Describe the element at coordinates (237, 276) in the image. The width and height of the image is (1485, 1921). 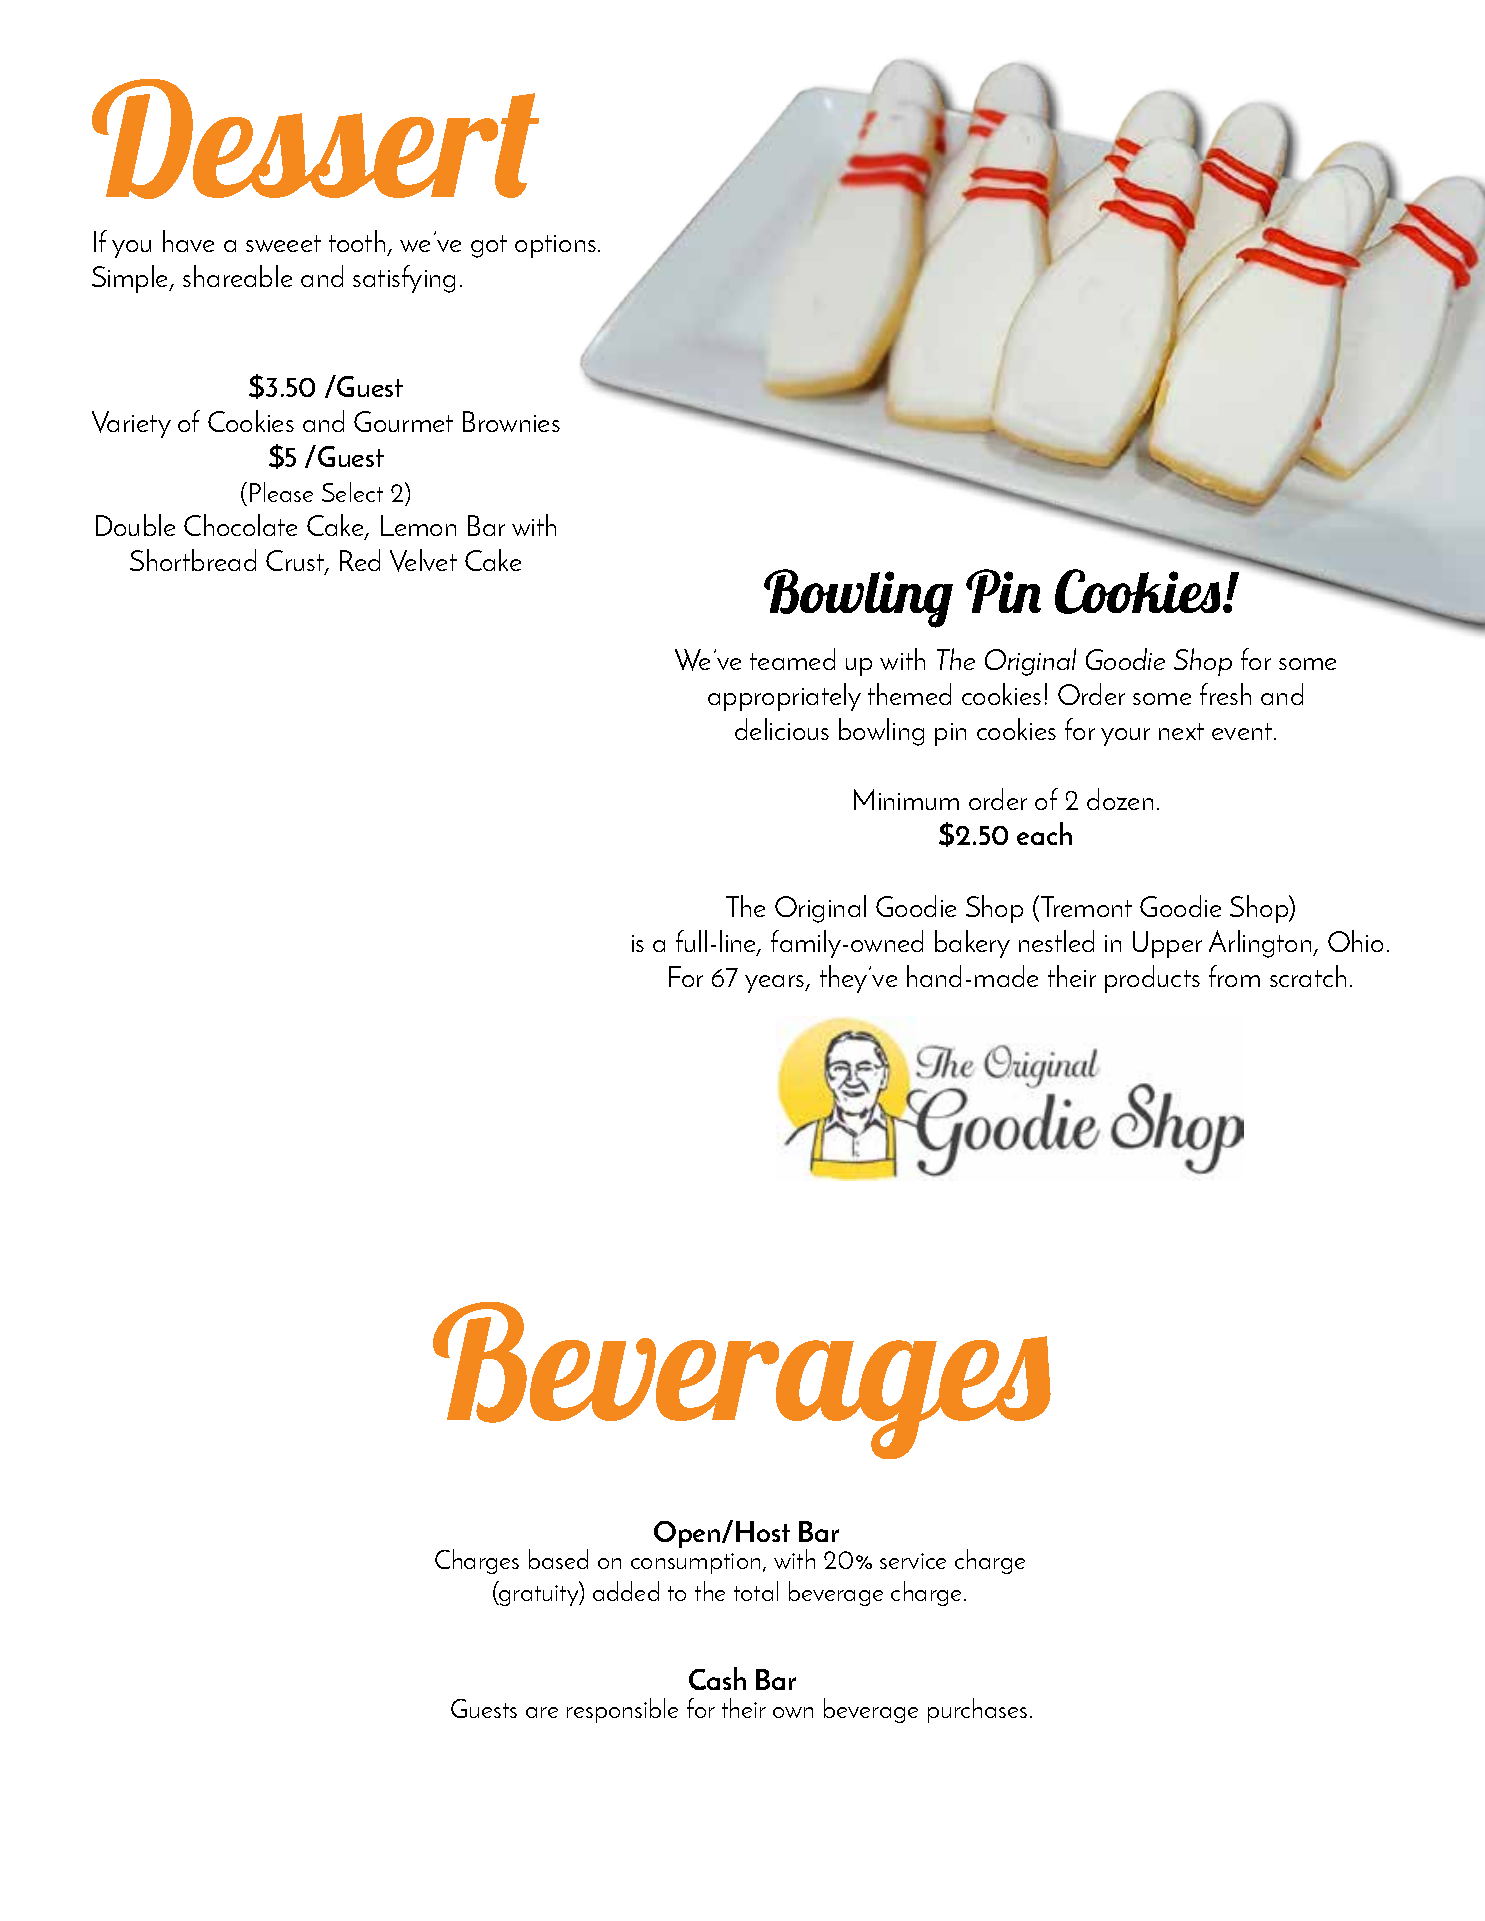
I see `shareable` at that location.
